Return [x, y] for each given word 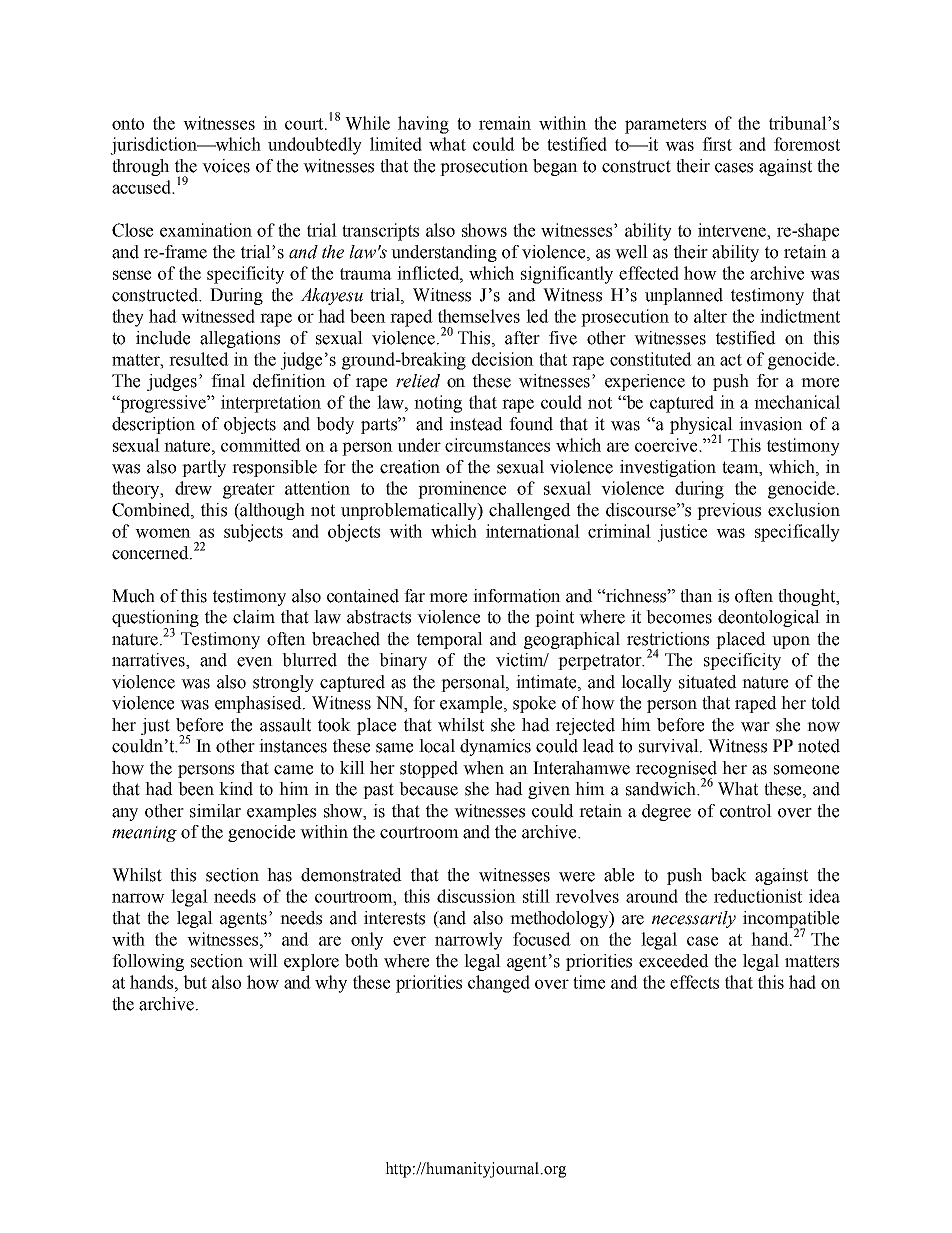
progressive [163, 404]
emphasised [259, 704]
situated [708, 682]
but [195, 982]
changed [499, 984]
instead [476, 424]
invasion [771, 424]
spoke [534, 704]
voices [226, 166]
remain [505, 123]
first [717, 144]
